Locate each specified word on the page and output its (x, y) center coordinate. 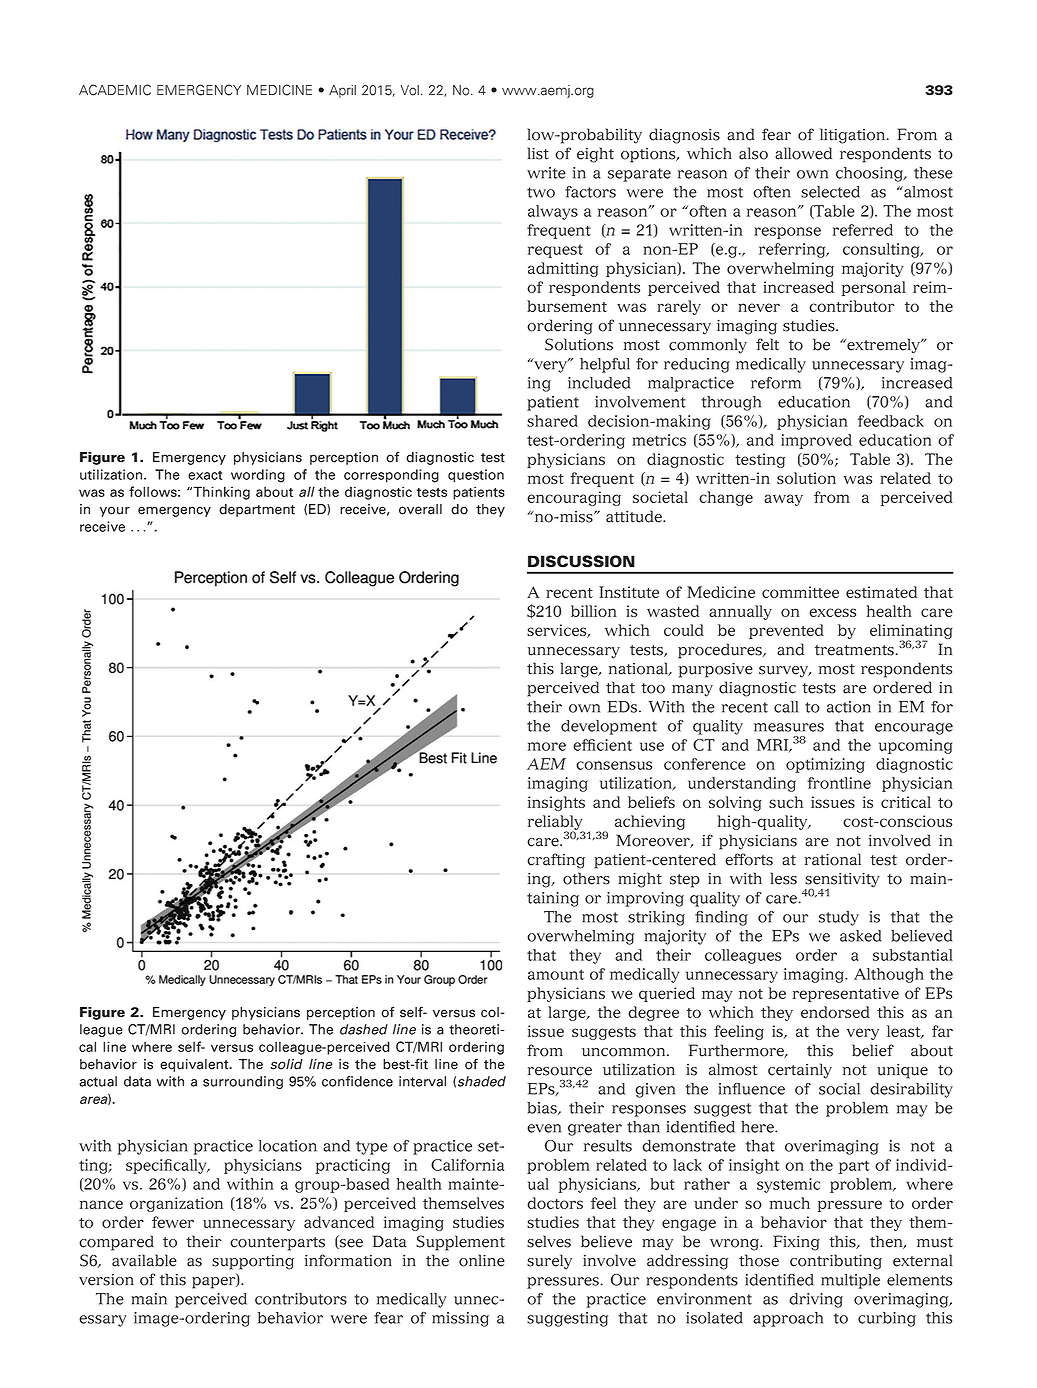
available (144, 1260)
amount (556, 974)
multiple (850, 1281)
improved (816, 441)
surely (549, 1262)
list (538, 153)
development (609, 727)
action (849, 707)
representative (846, 994)
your (115, 511)
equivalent (195, 1065)
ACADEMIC (115, 90)
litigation (854, 136)
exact (205, 475)
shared (552, 421)
